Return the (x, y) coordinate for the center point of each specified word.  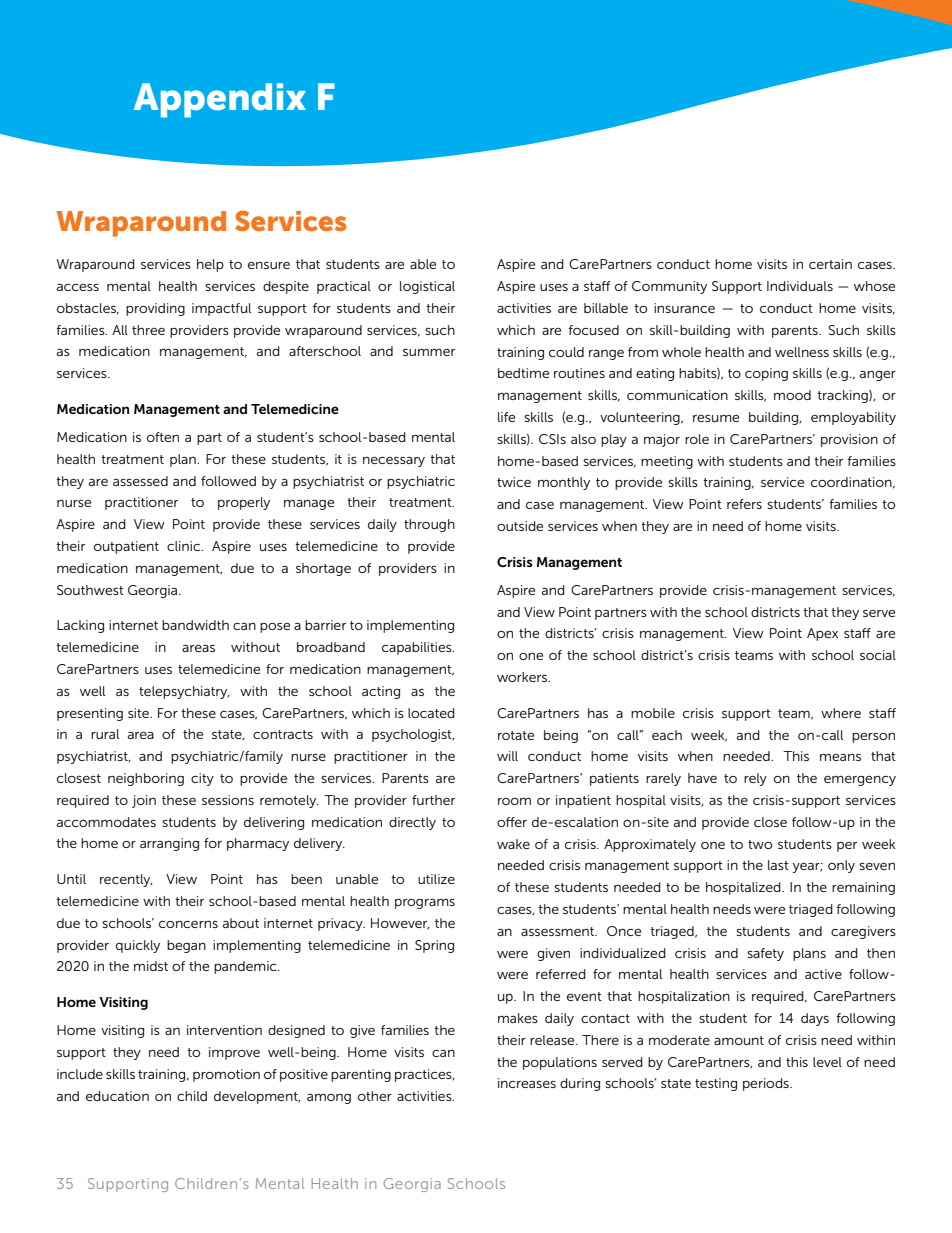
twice (514, 482)
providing (155, 309)
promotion (226, 1075)
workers (523, 677)
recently (126, 880)
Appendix (220, 100)
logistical (427, 287)
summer (429, 352)
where (841, 713)
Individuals (800, 286)
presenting (90, 714)
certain (830, 264)
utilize (436, 879)
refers (744, 504)
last (778, 865)
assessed (140, 481)
